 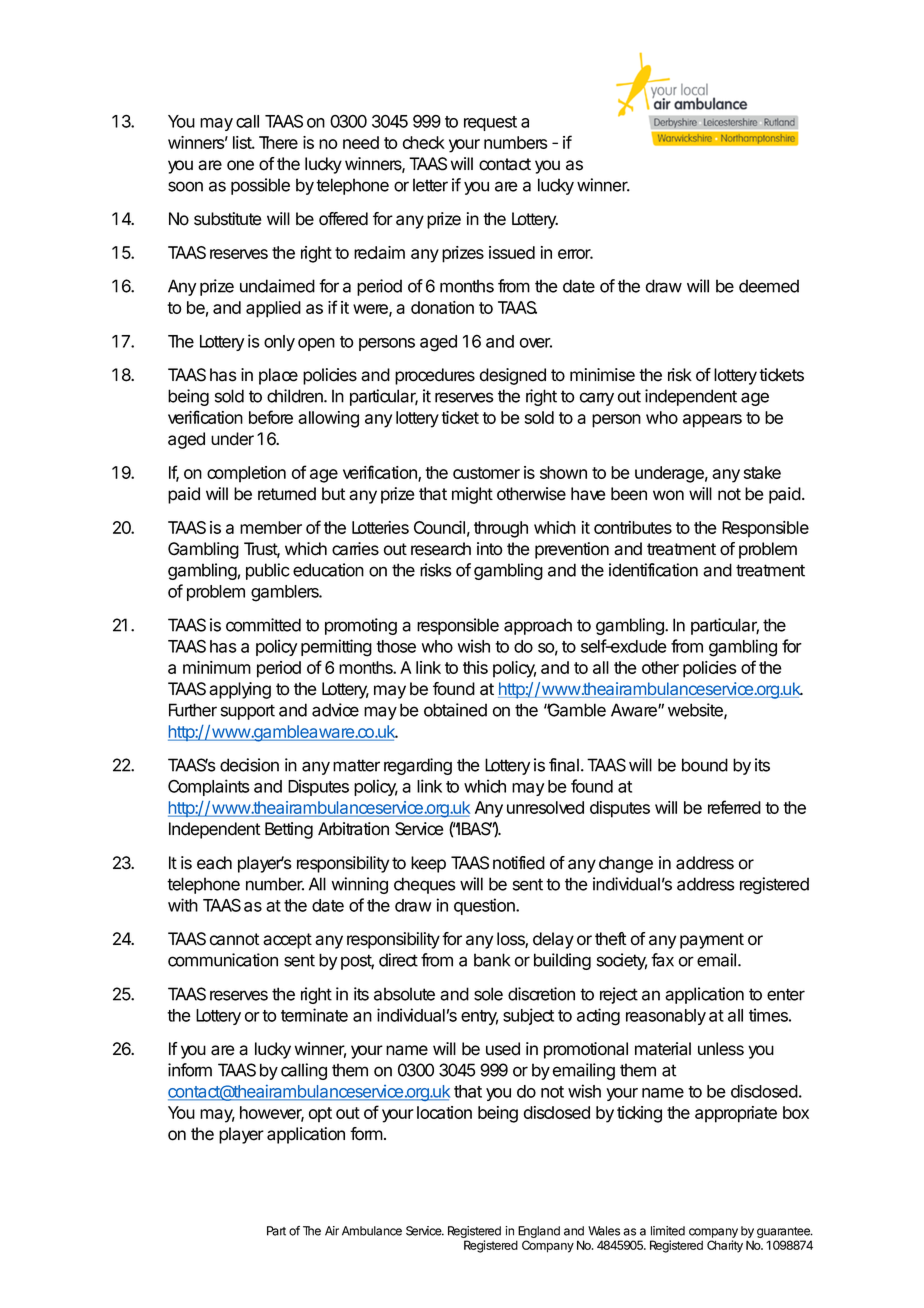 I want to click on into, so click(x=490, y=549).
